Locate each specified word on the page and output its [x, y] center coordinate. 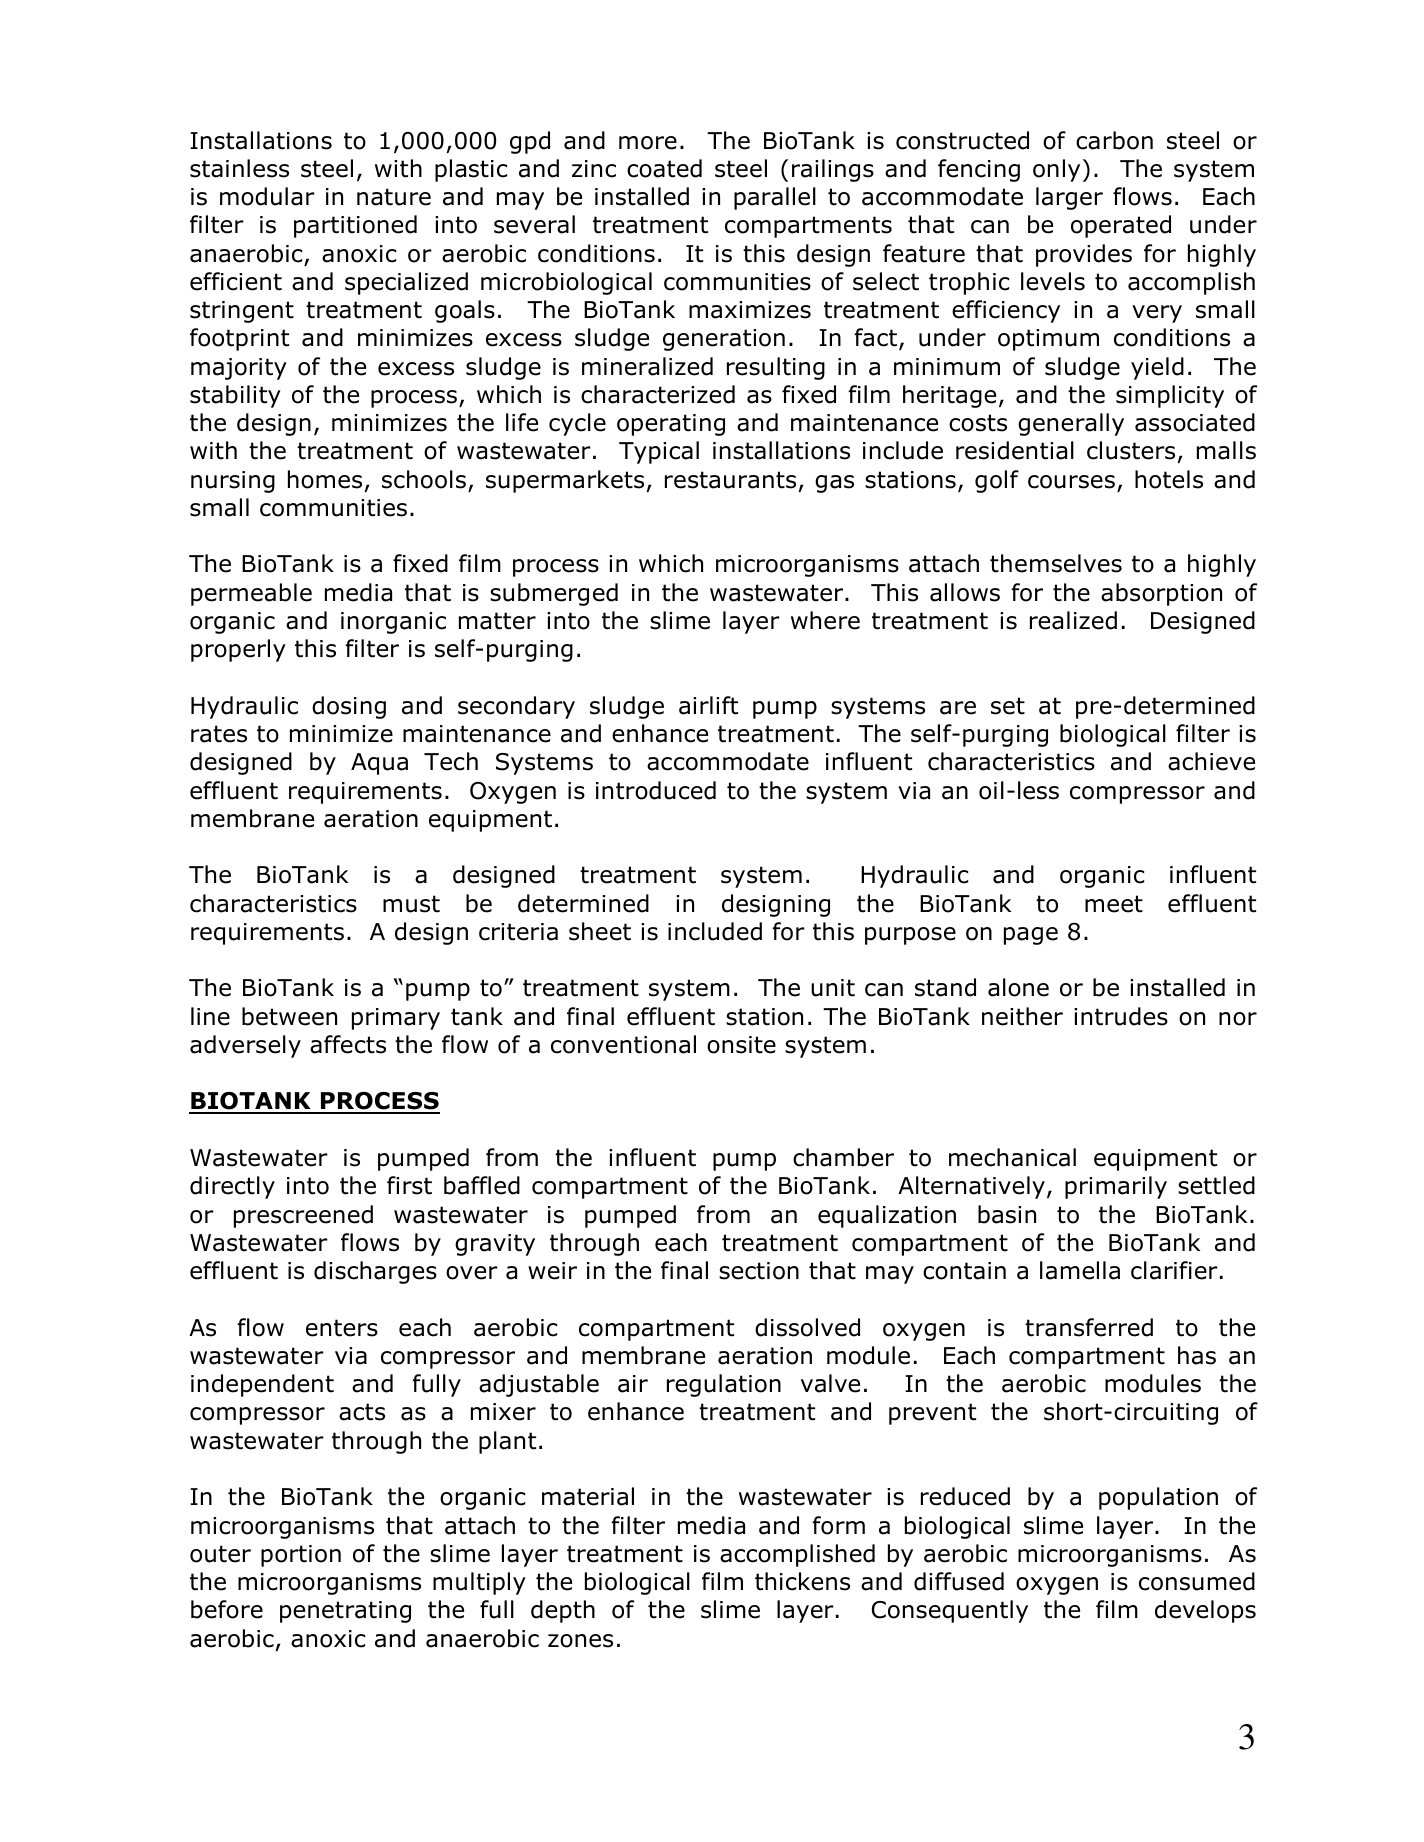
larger [1069, 198]
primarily [1116, 1187]
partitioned [355, 226]
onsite [741, 1045]
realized [1073, 620]
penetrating [345, 1612]
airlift [708, 705]
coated [664, 168]
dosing [349, 707]
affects [348, 1044]
